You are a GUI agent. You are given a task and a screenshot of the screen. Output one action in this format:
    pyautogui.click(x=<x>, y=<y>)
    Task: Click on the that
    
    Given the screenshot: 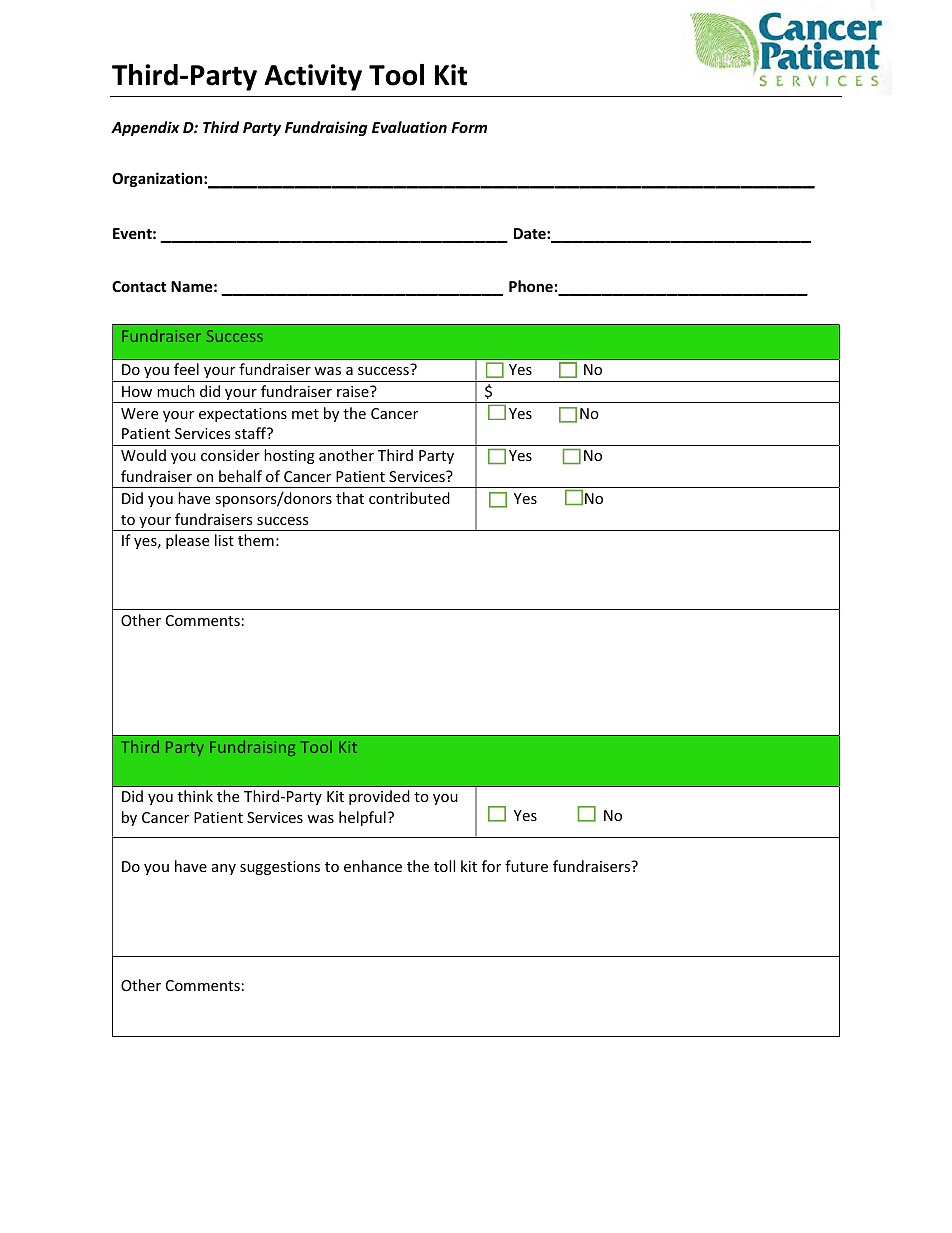 What is the action you would take?
    pyautogui.click(x=350, y=498)
